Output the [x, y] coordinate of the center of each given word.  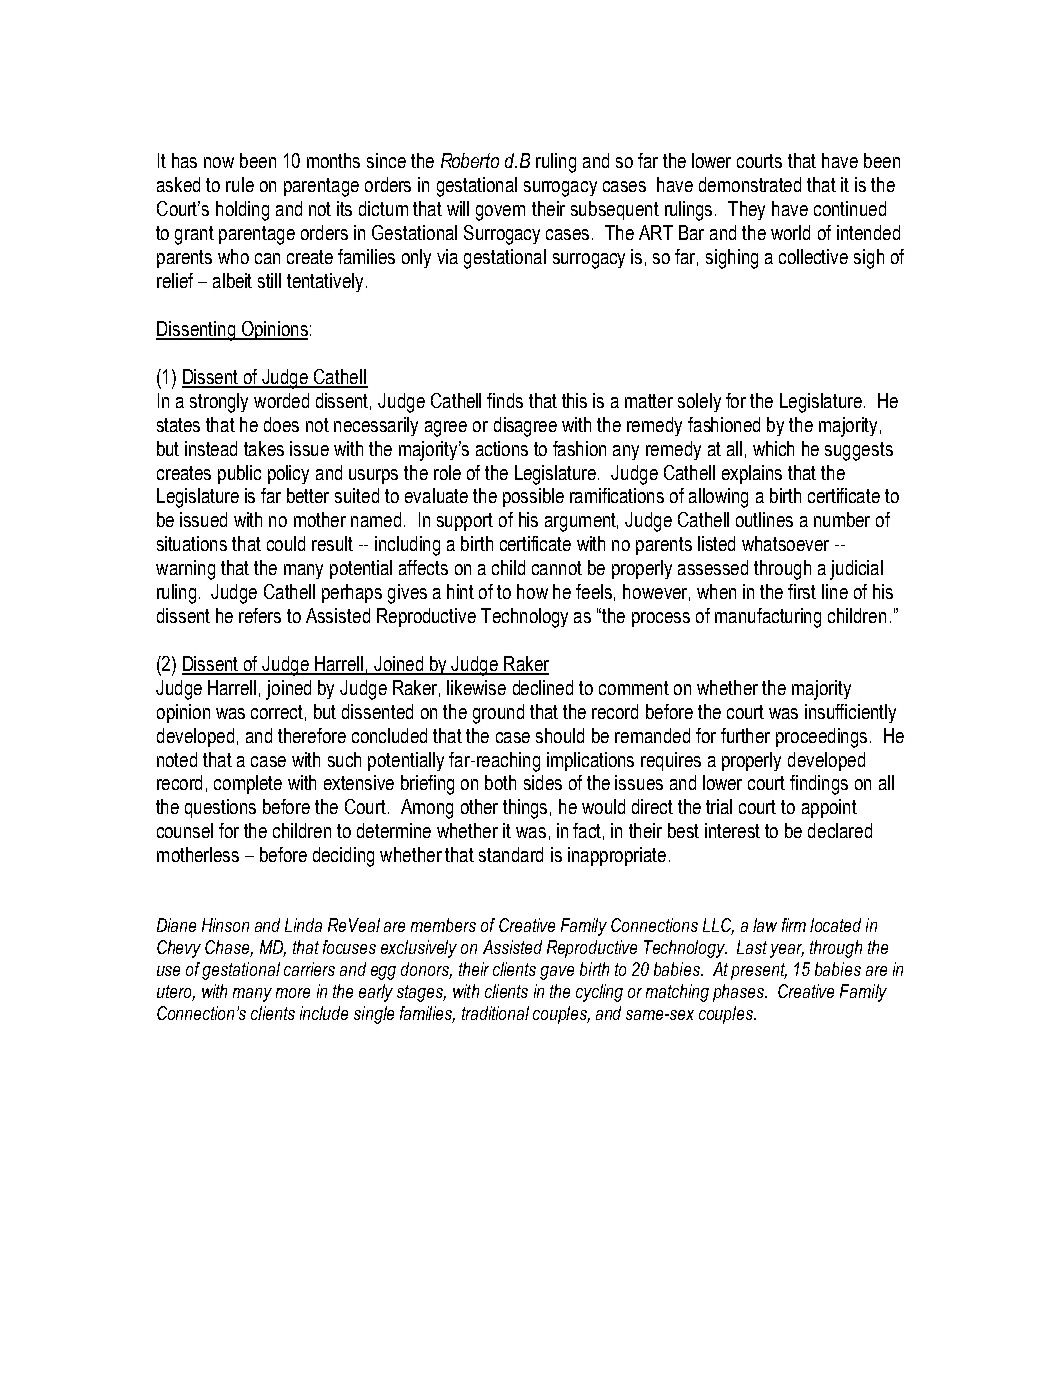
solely [699, 402]
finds [505, 400]
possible [533, 497]
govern [500, 213]
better [308, 495]
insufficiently [850, 713]
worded [281, 400]
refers [260, 615]
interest [732, 830]
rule [240, 184]
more [293, 993]
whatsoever [785, 543]
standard [511, 854]
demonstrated [750, 184]
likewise [476, 687]
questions [220, 808]
